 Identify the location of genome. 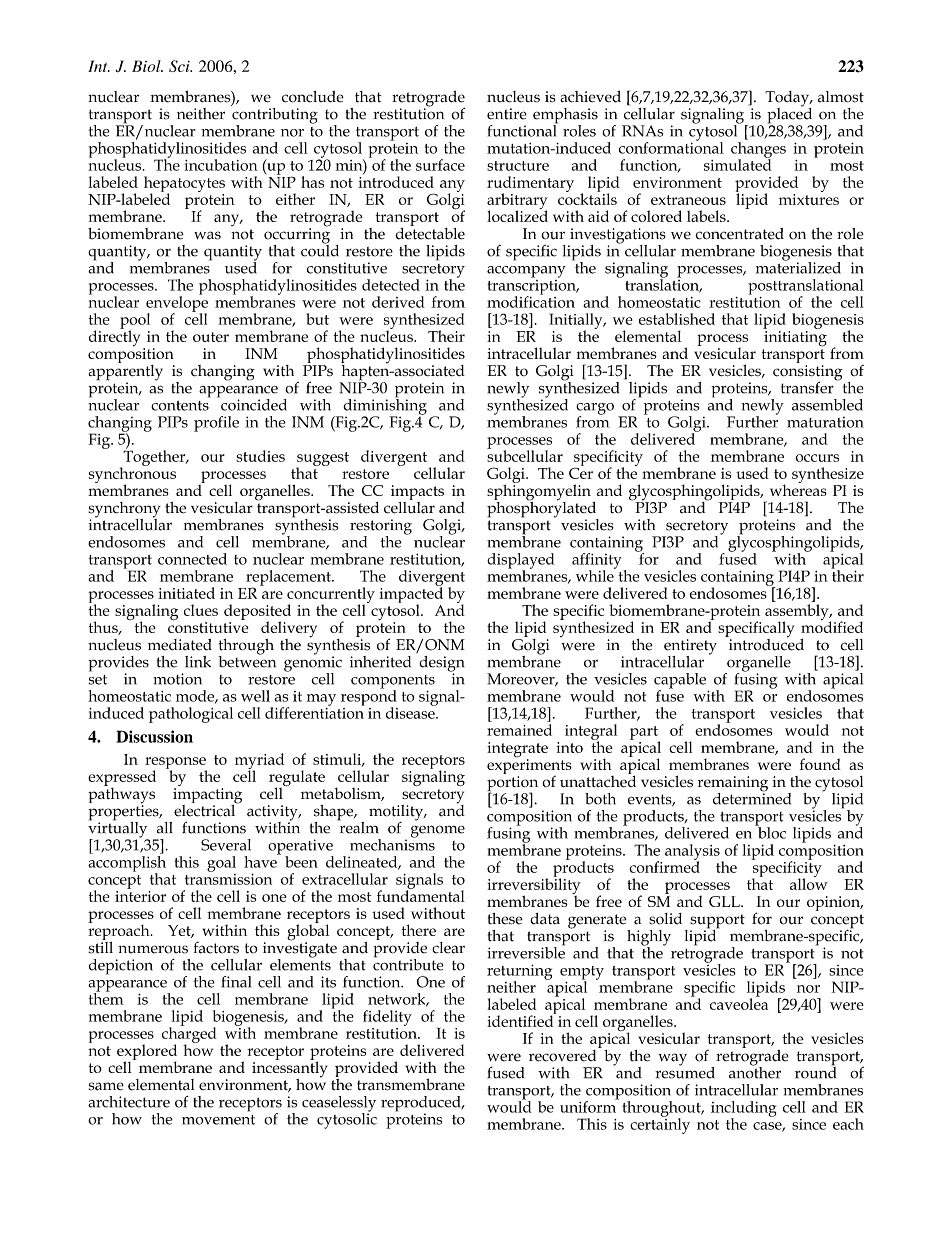
(438, 831).
